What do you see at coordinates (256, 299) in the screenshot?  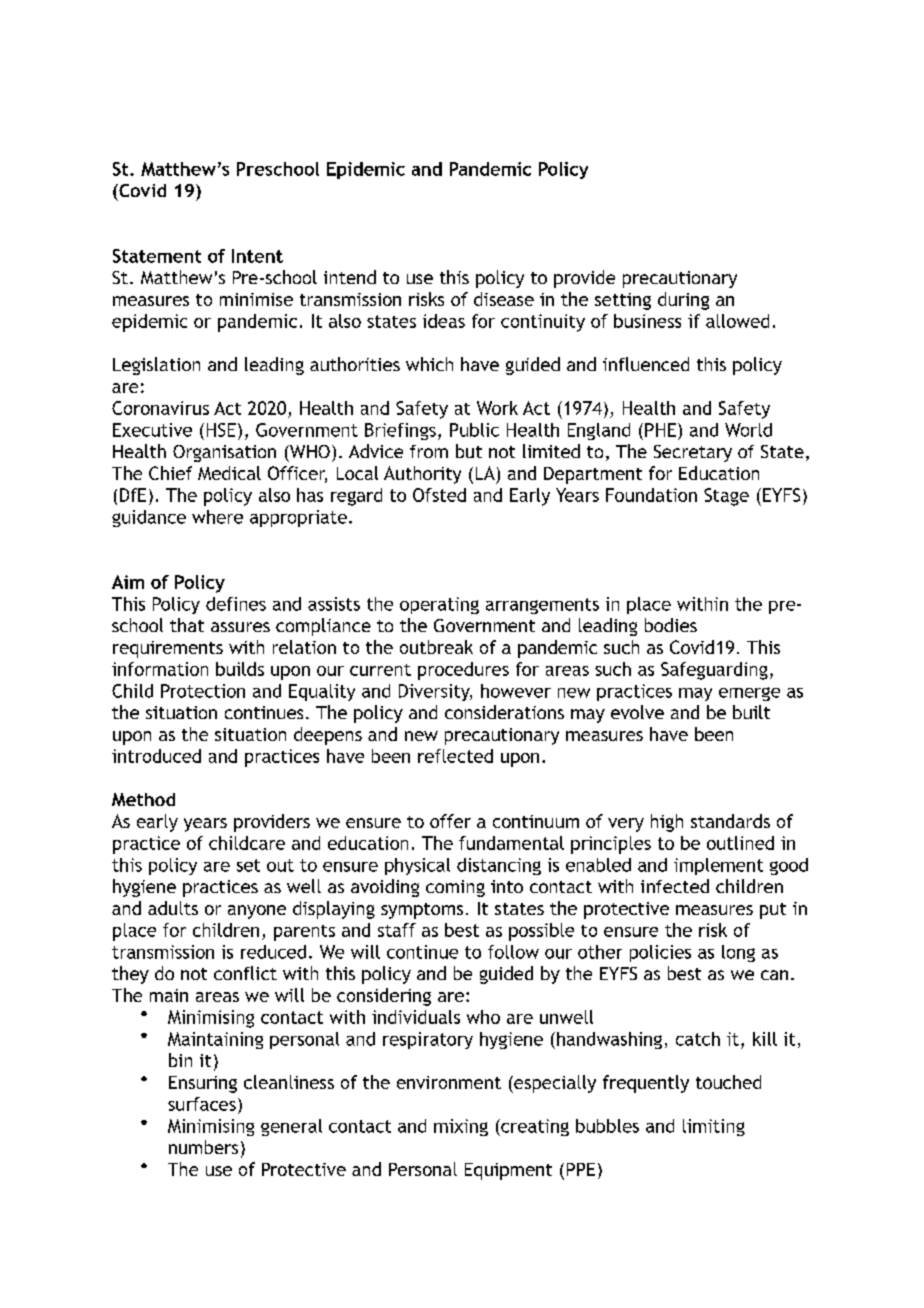 I see `minimise` at bounding box center [256, 299].
